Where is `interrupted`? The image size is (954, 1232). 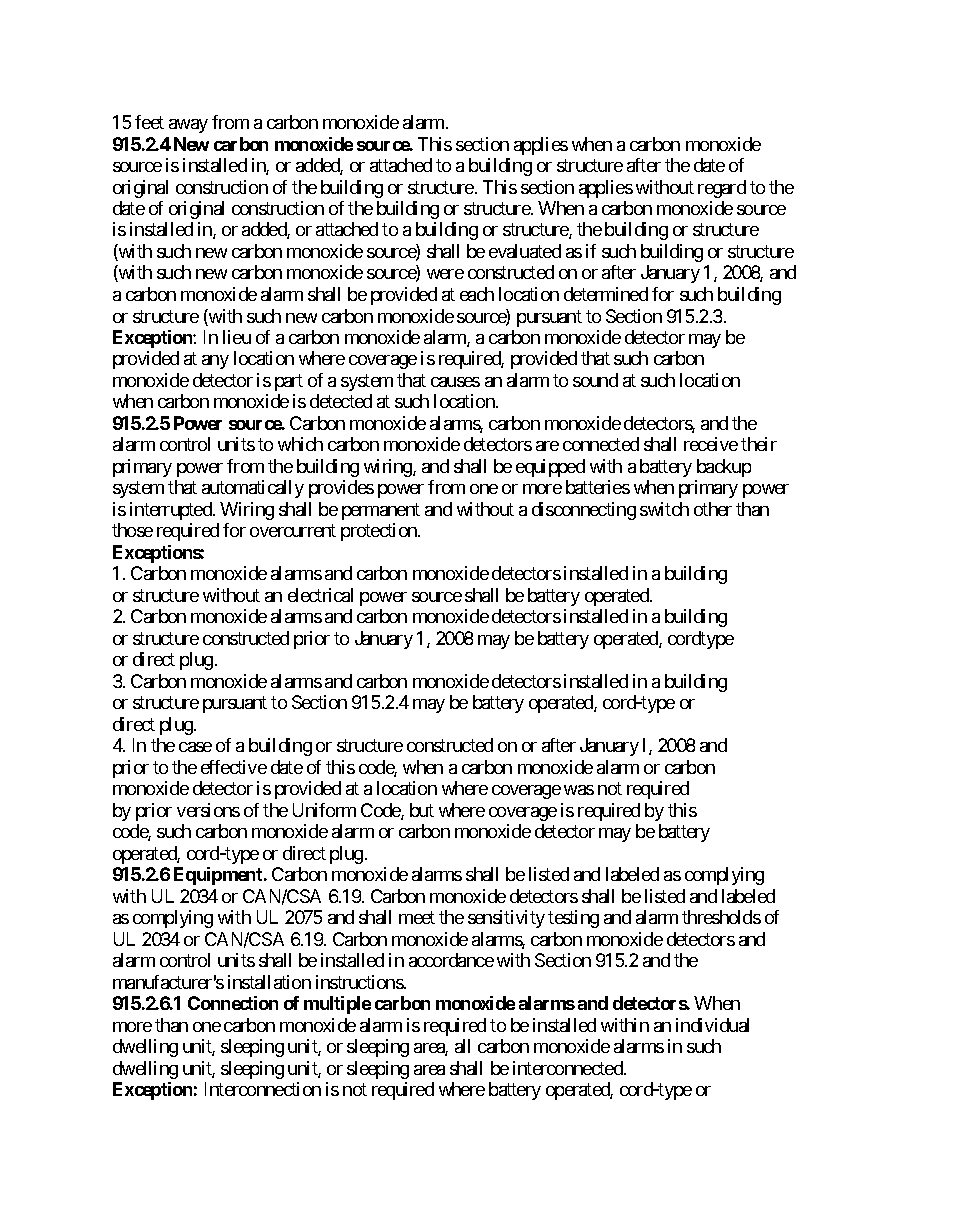 interrupted is located at coordinates (172, 511).
